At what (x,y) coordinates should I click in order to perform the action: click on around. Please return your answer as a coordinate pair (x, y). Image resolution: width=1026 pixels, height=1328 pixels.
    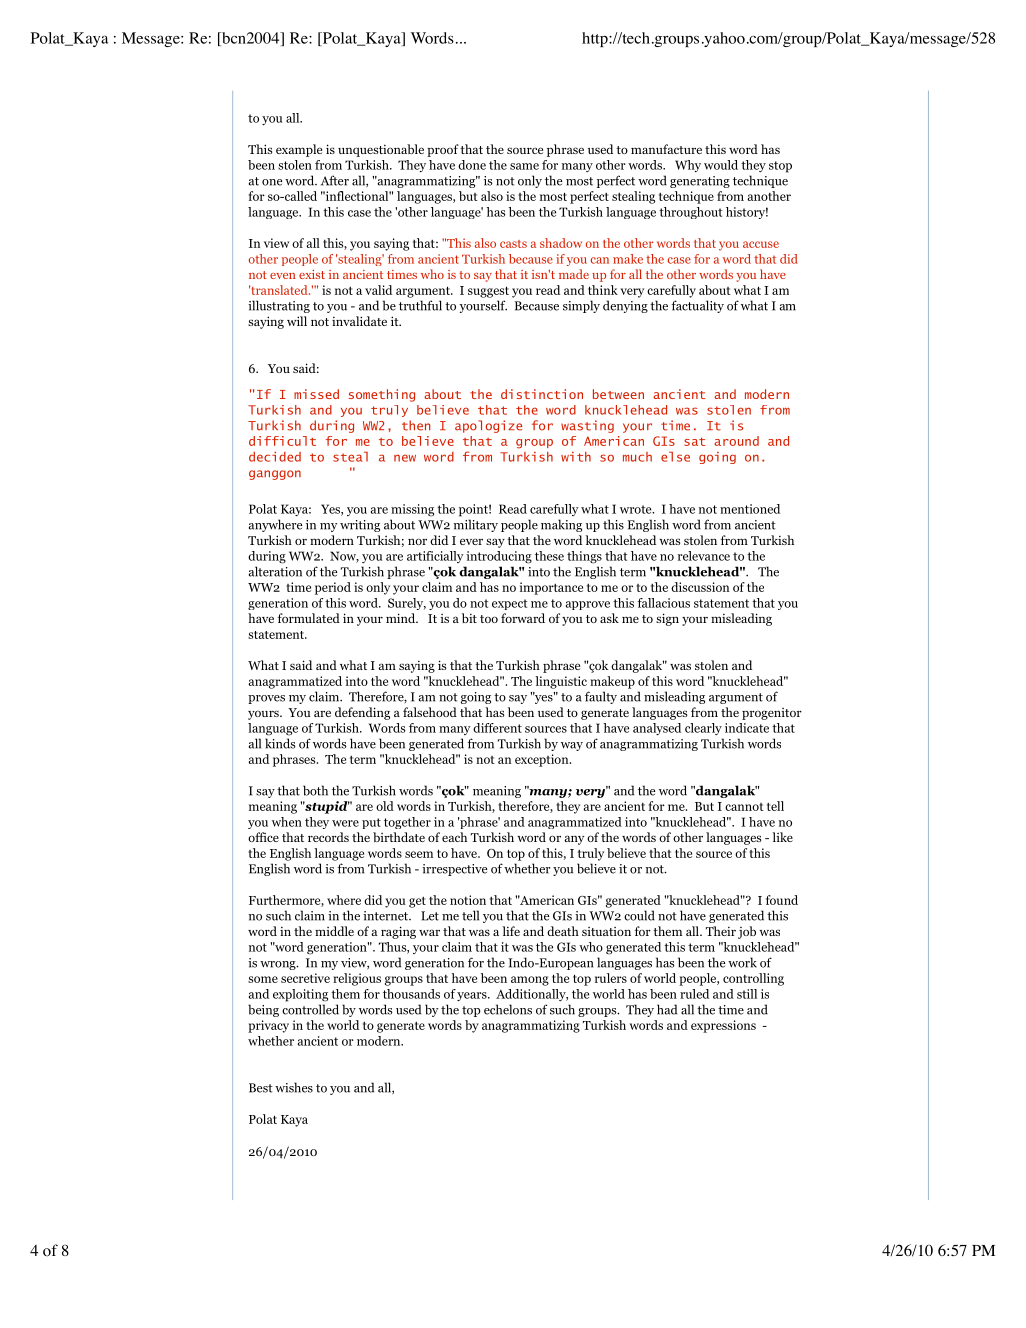
    Looking at the image, I should click on (736, 441).
